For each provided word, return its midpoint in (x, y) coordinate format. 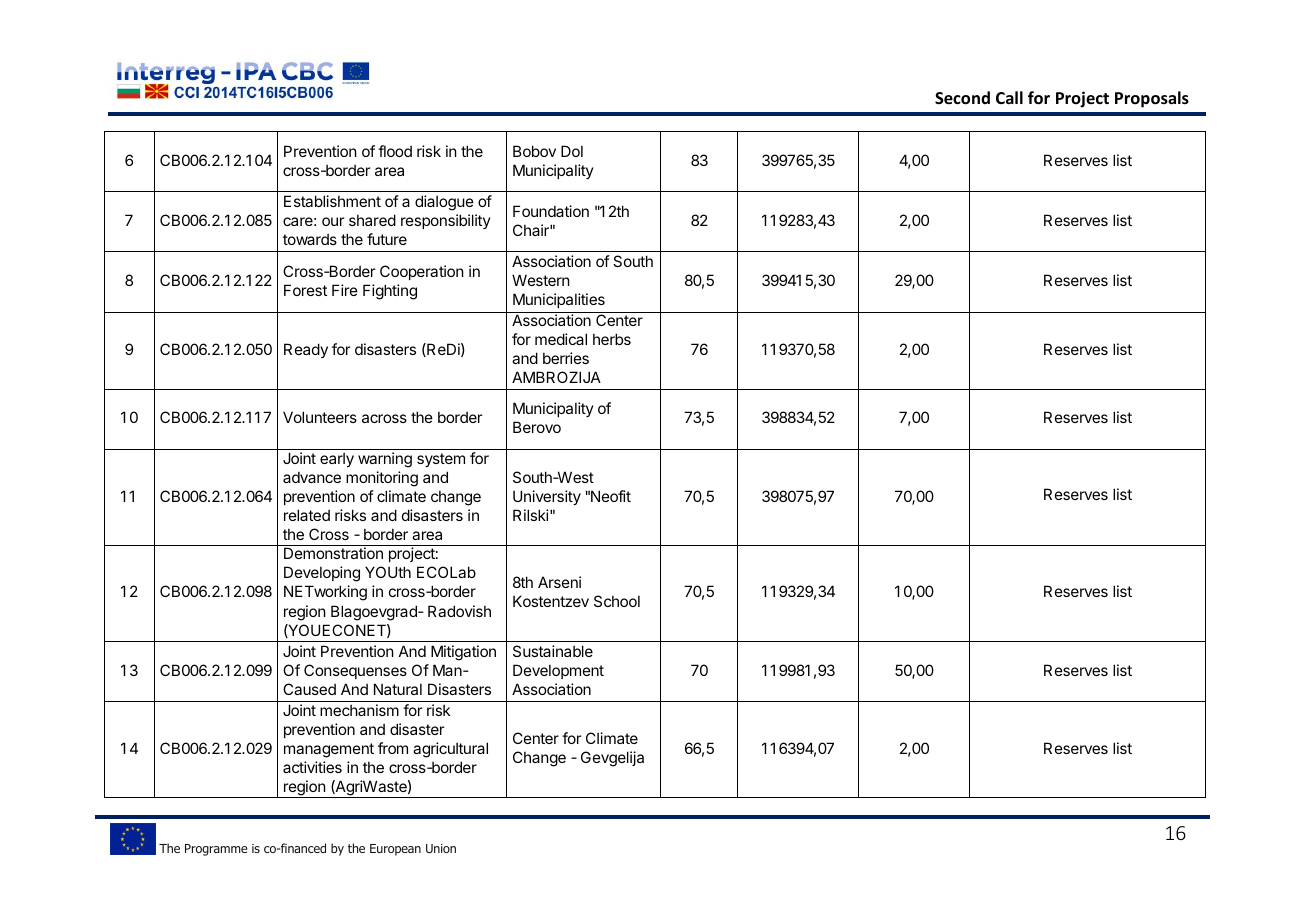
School (617, 601)
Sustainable (553, 651)
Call (1009, 97)
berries (566, 358)
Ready (306, 350)
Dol (572, 151)
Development (558, 671)
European (395, 850)
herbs (612, 339)
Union (441, 848)
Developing (322, 574)
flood (395, 151)
